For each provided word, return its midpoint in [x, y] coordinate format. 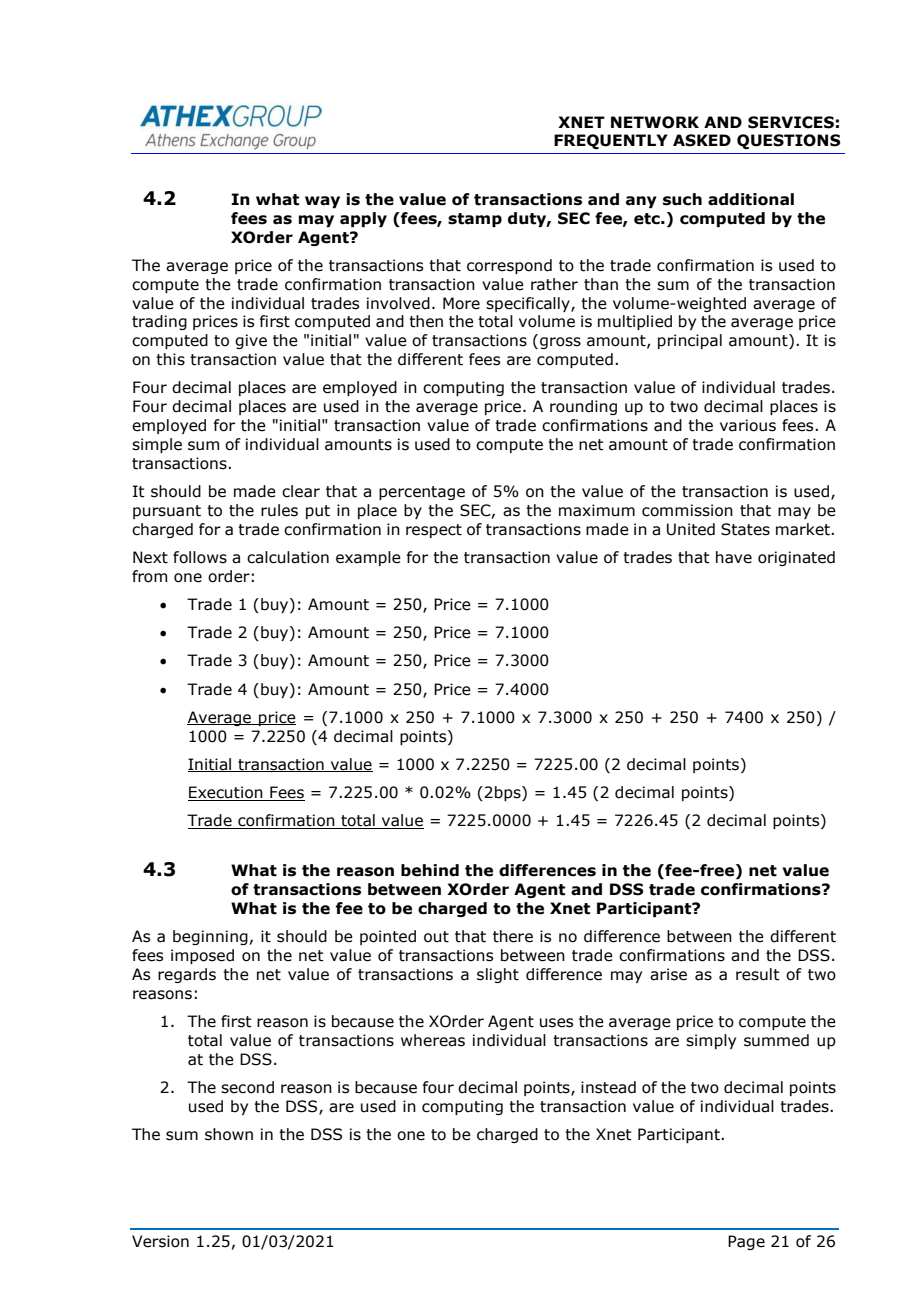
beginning [210, 937]
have [734, 557]
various [748, 425]
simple [157, 445]
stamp [475, 220]
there [513, 936]
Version [160, 1241]
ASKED [702, 140]
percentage [422, 493]
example [368, 558]
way [322, 202]
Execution [226, 793]
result [758, 974]
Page [746, 1242]
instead [608, 1087]
